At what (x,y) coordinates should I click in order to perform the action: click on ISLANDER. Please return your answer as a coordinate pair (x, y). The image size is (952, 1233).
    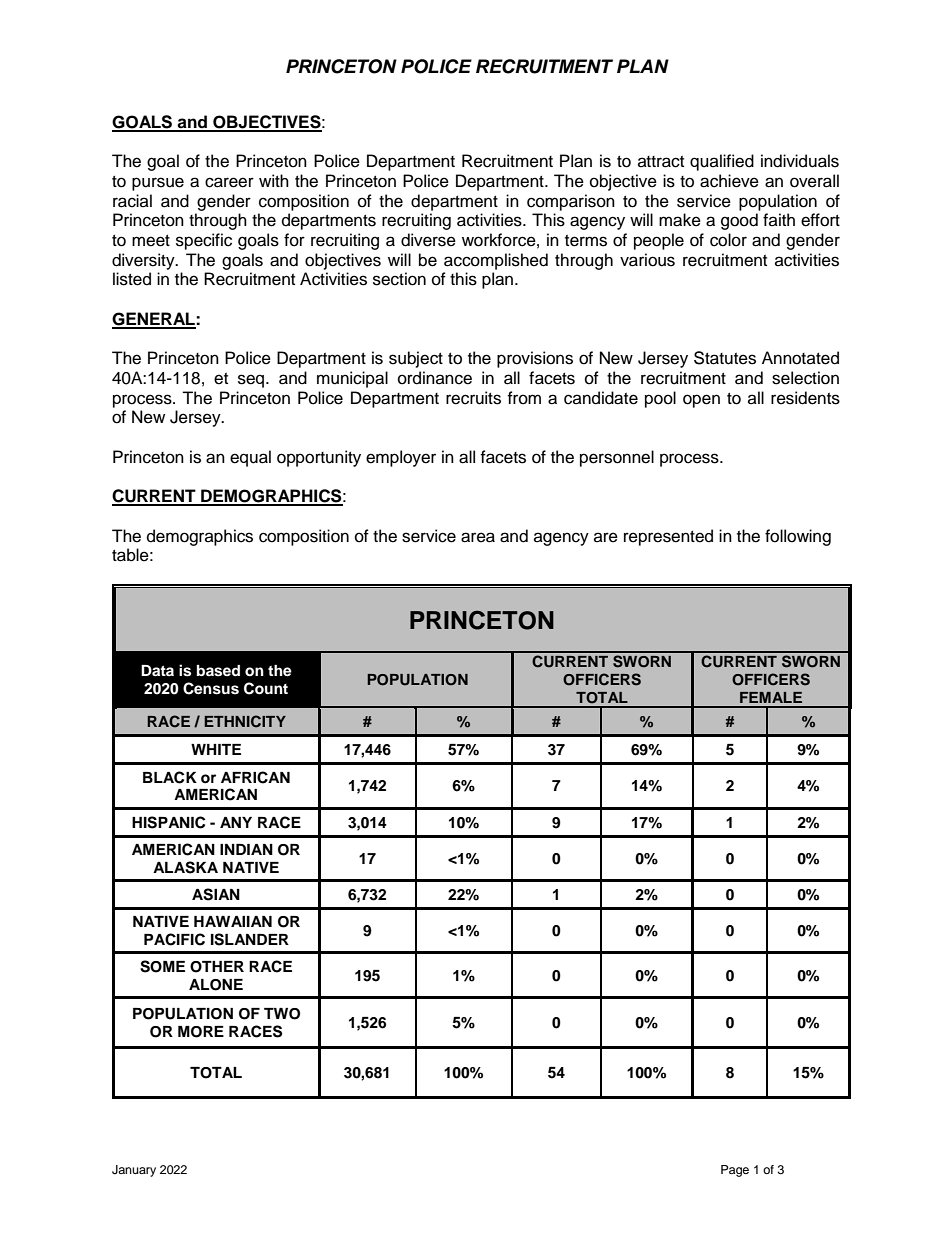
    Looking at the image, I should click on (250, 939).
